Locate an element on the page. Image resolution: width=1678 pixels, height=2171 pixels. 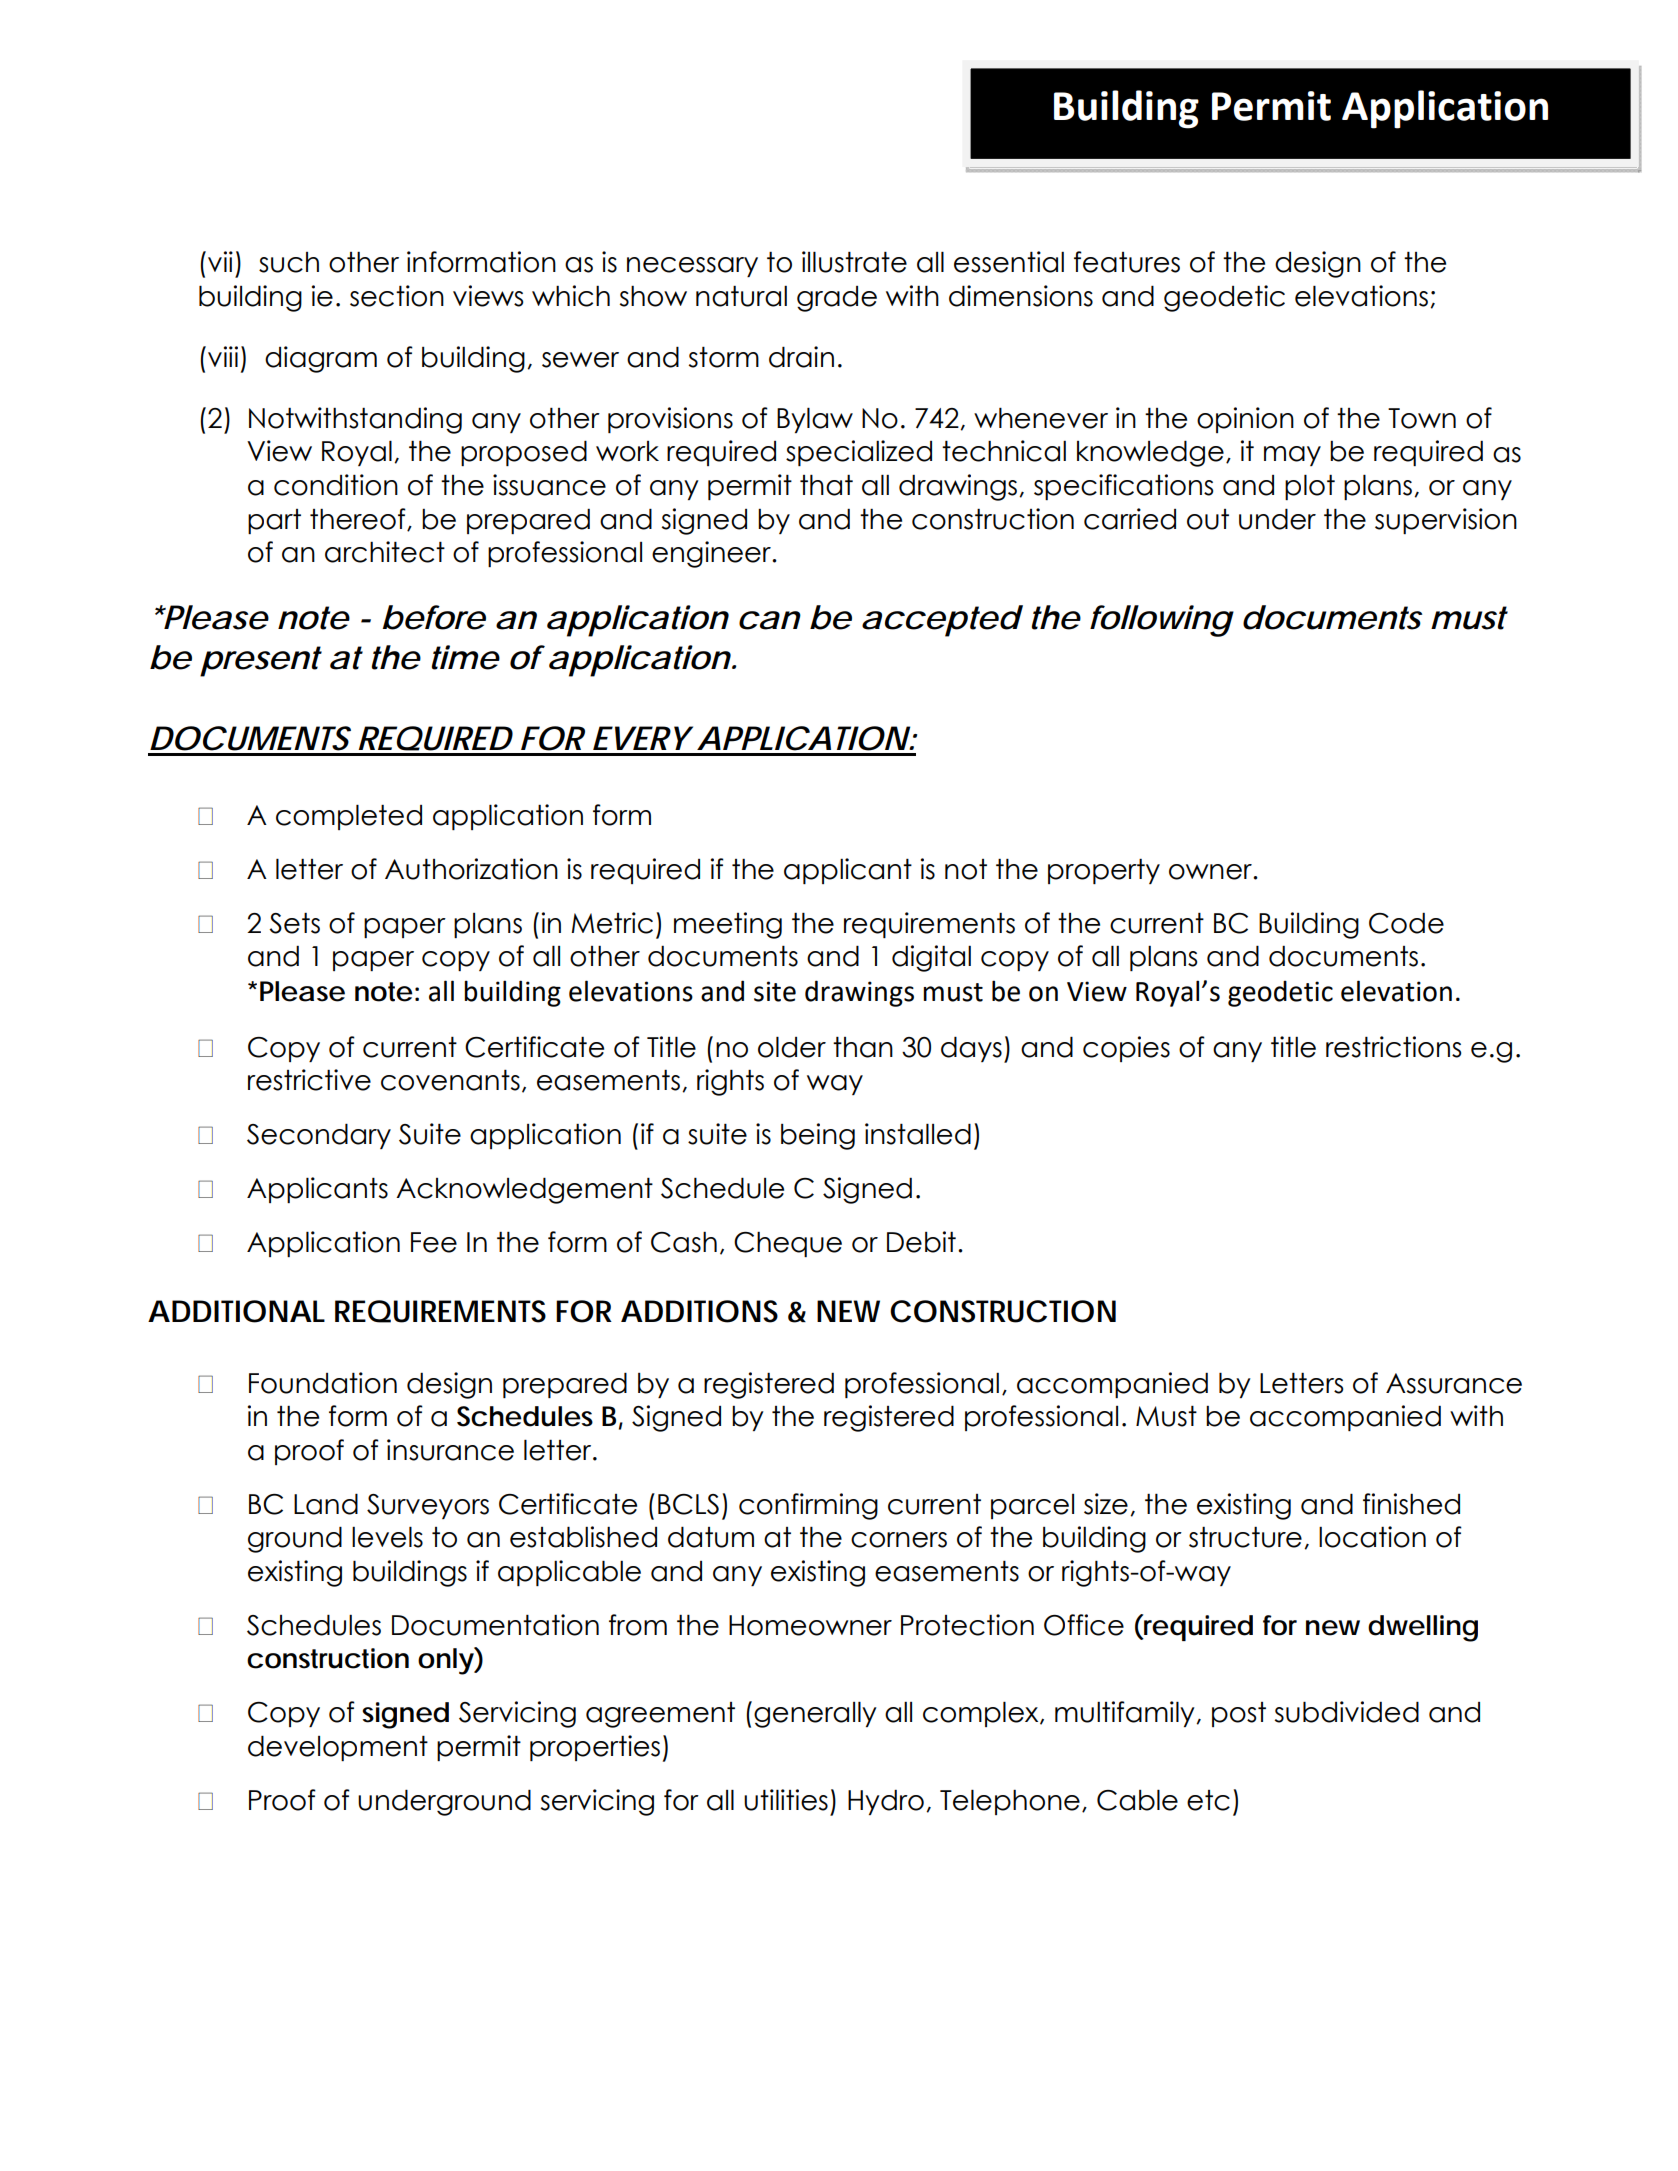
generally is located at coordinates (815, 1714).
